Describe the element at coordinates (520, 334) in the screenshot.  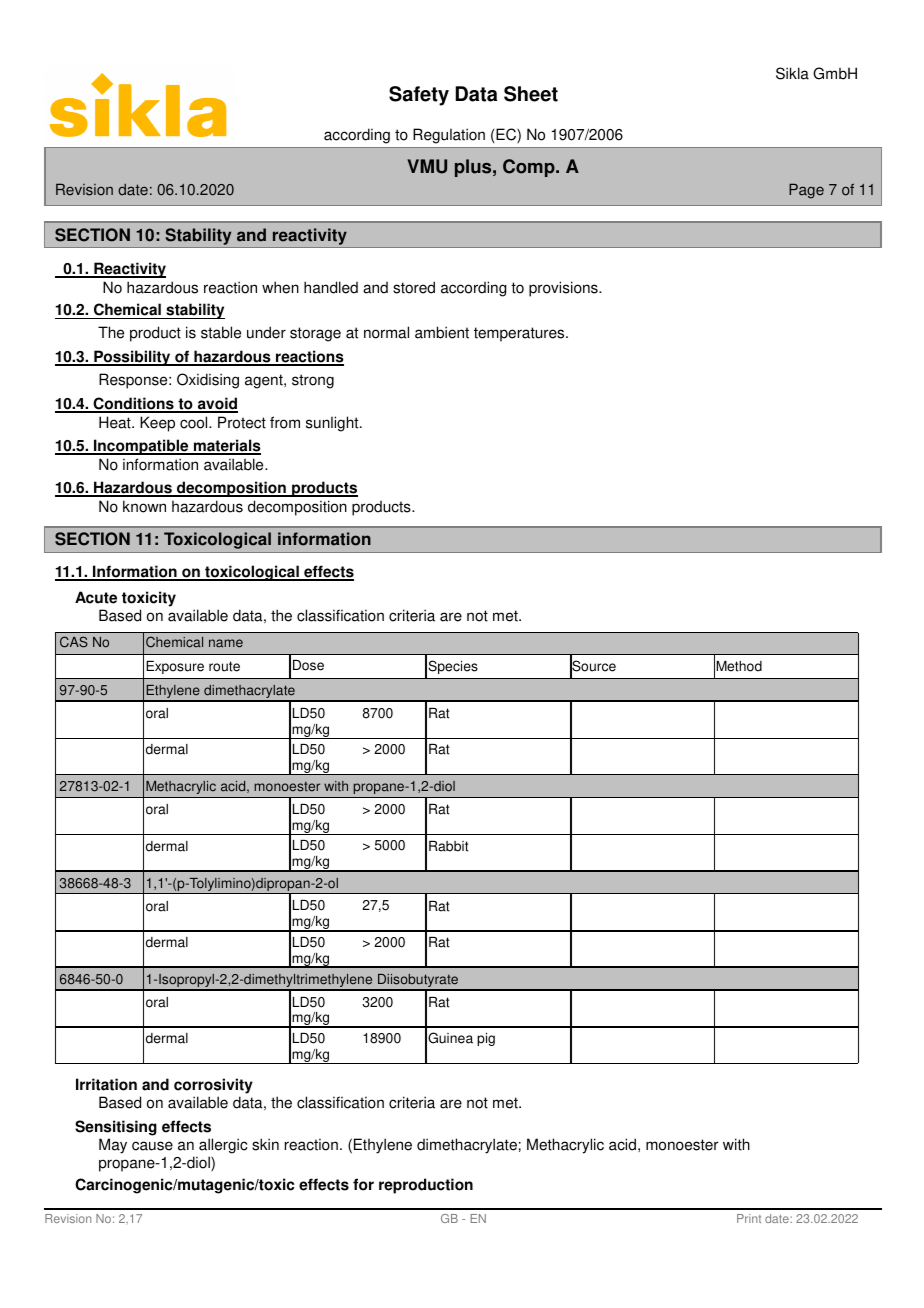
I see `temperatures` at that location.
